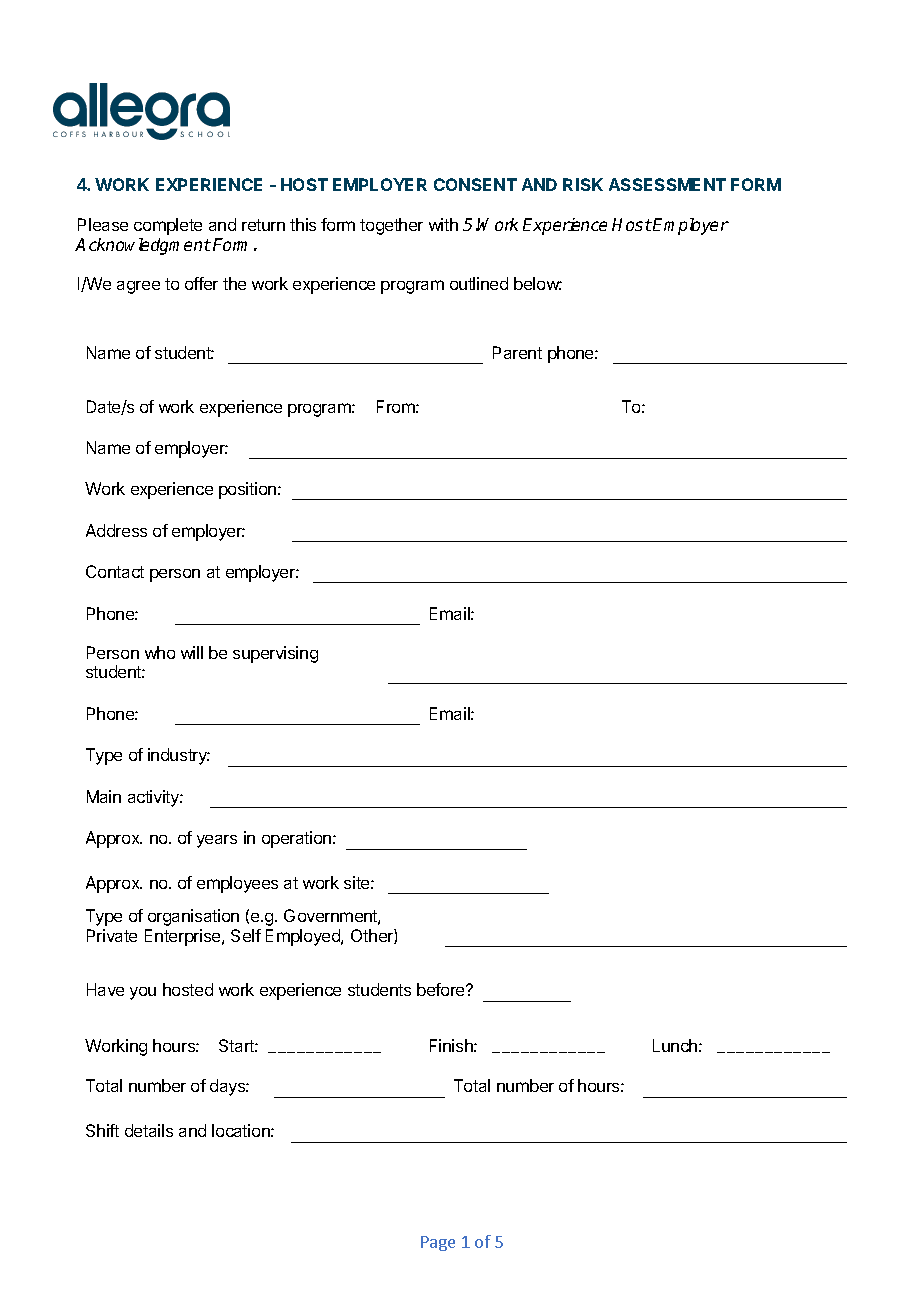 This page has width=924, height=1309. What do you see at coordinates (184, 937) in the page?
I see `Enterprise` at bounding box center [184, 937].
